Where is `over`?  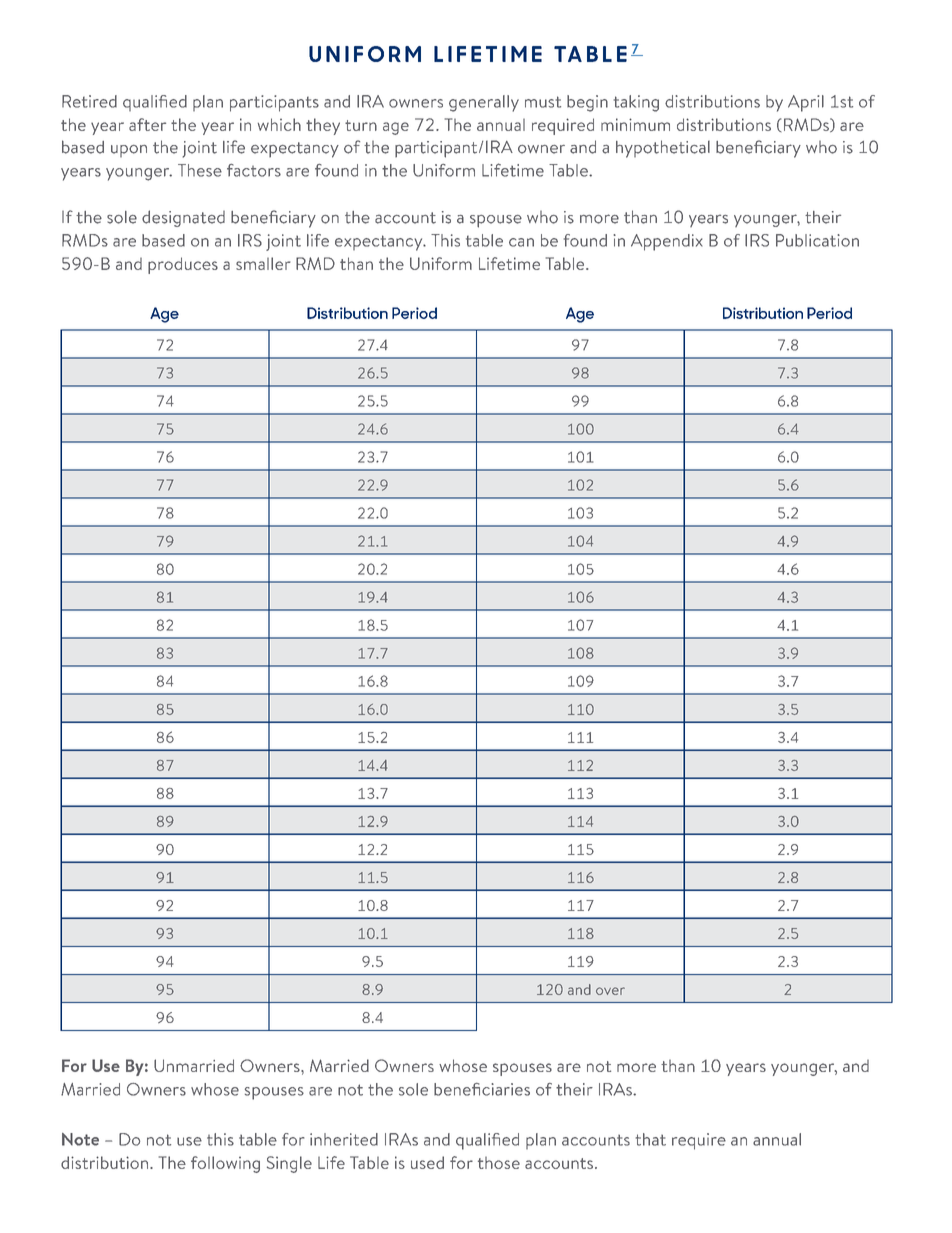 over is located at coordinates (610, 991).
